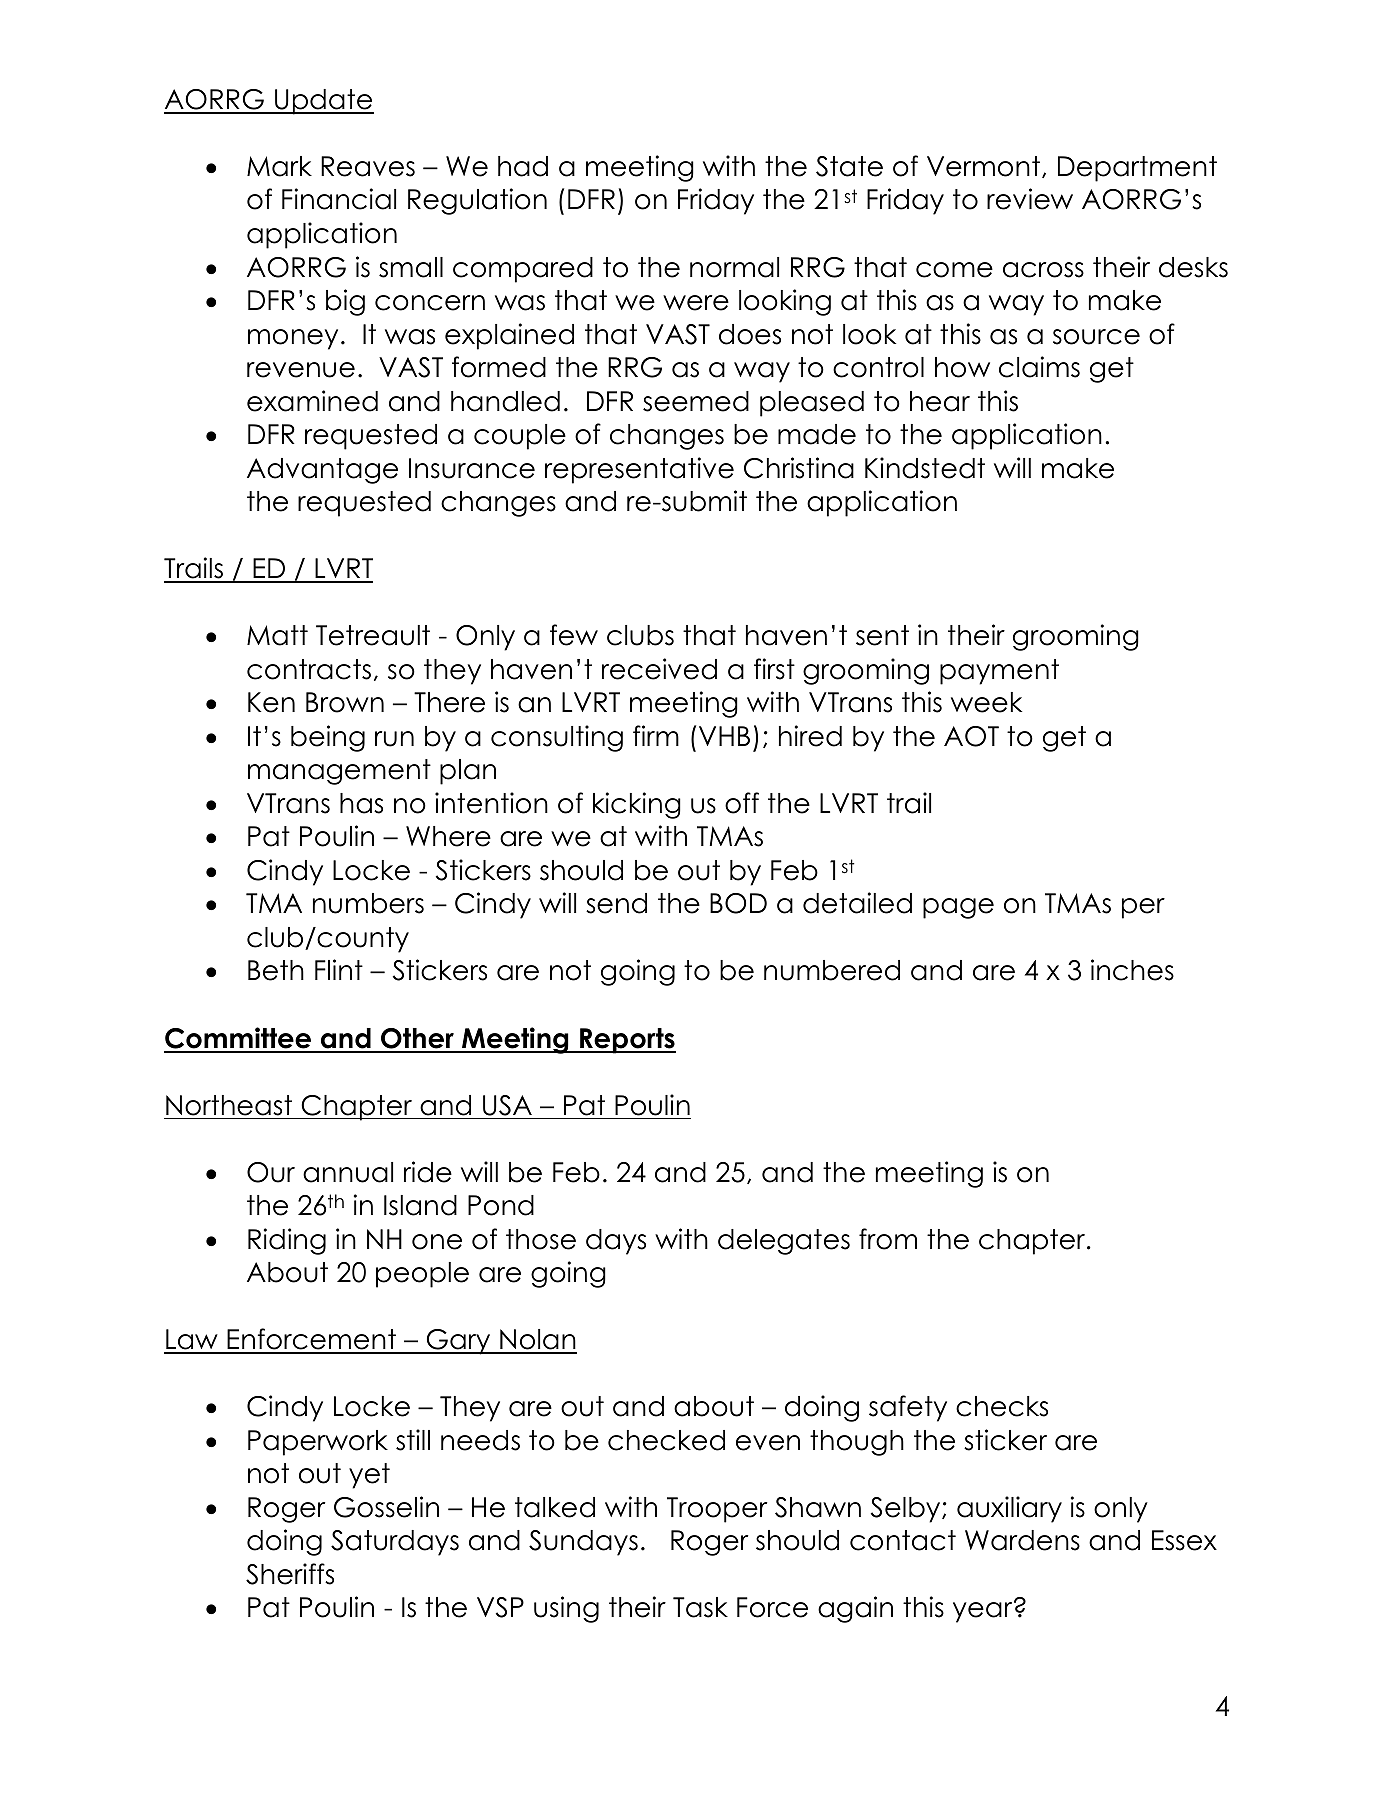  What do you see at coordinates (849, 166) in the page?
I see `State` at bounding box center [849, 166].
